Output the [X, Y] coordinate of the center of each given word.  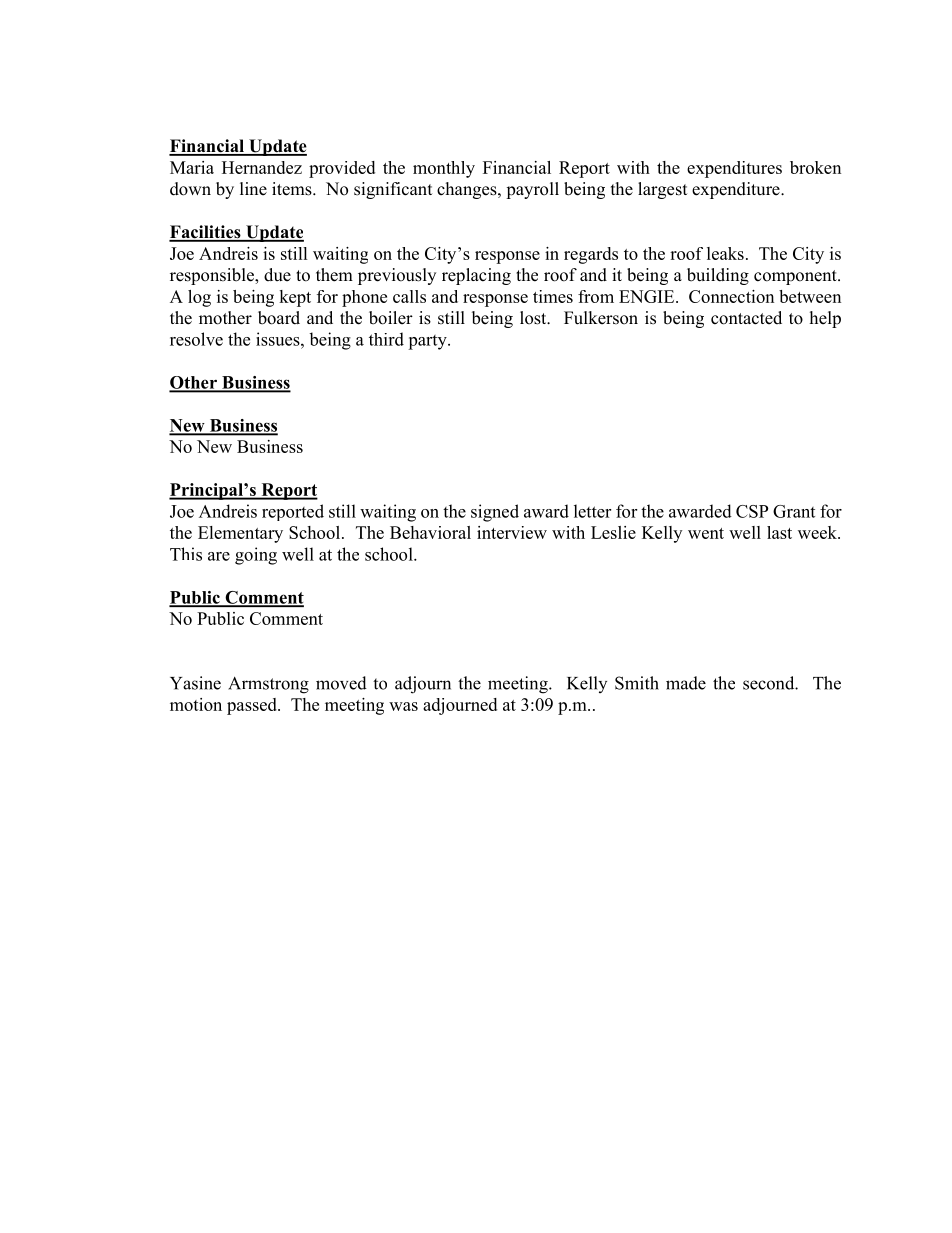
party [428, 342]
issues [279, 339]
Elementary [240, 534]
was [403, 706]
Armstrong [268, 685]
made [686, 683]
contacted [746, 318]
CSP [752, 511]
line [253, 189]
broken [815, 167]
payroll [532, 190]
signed [495, 513]
